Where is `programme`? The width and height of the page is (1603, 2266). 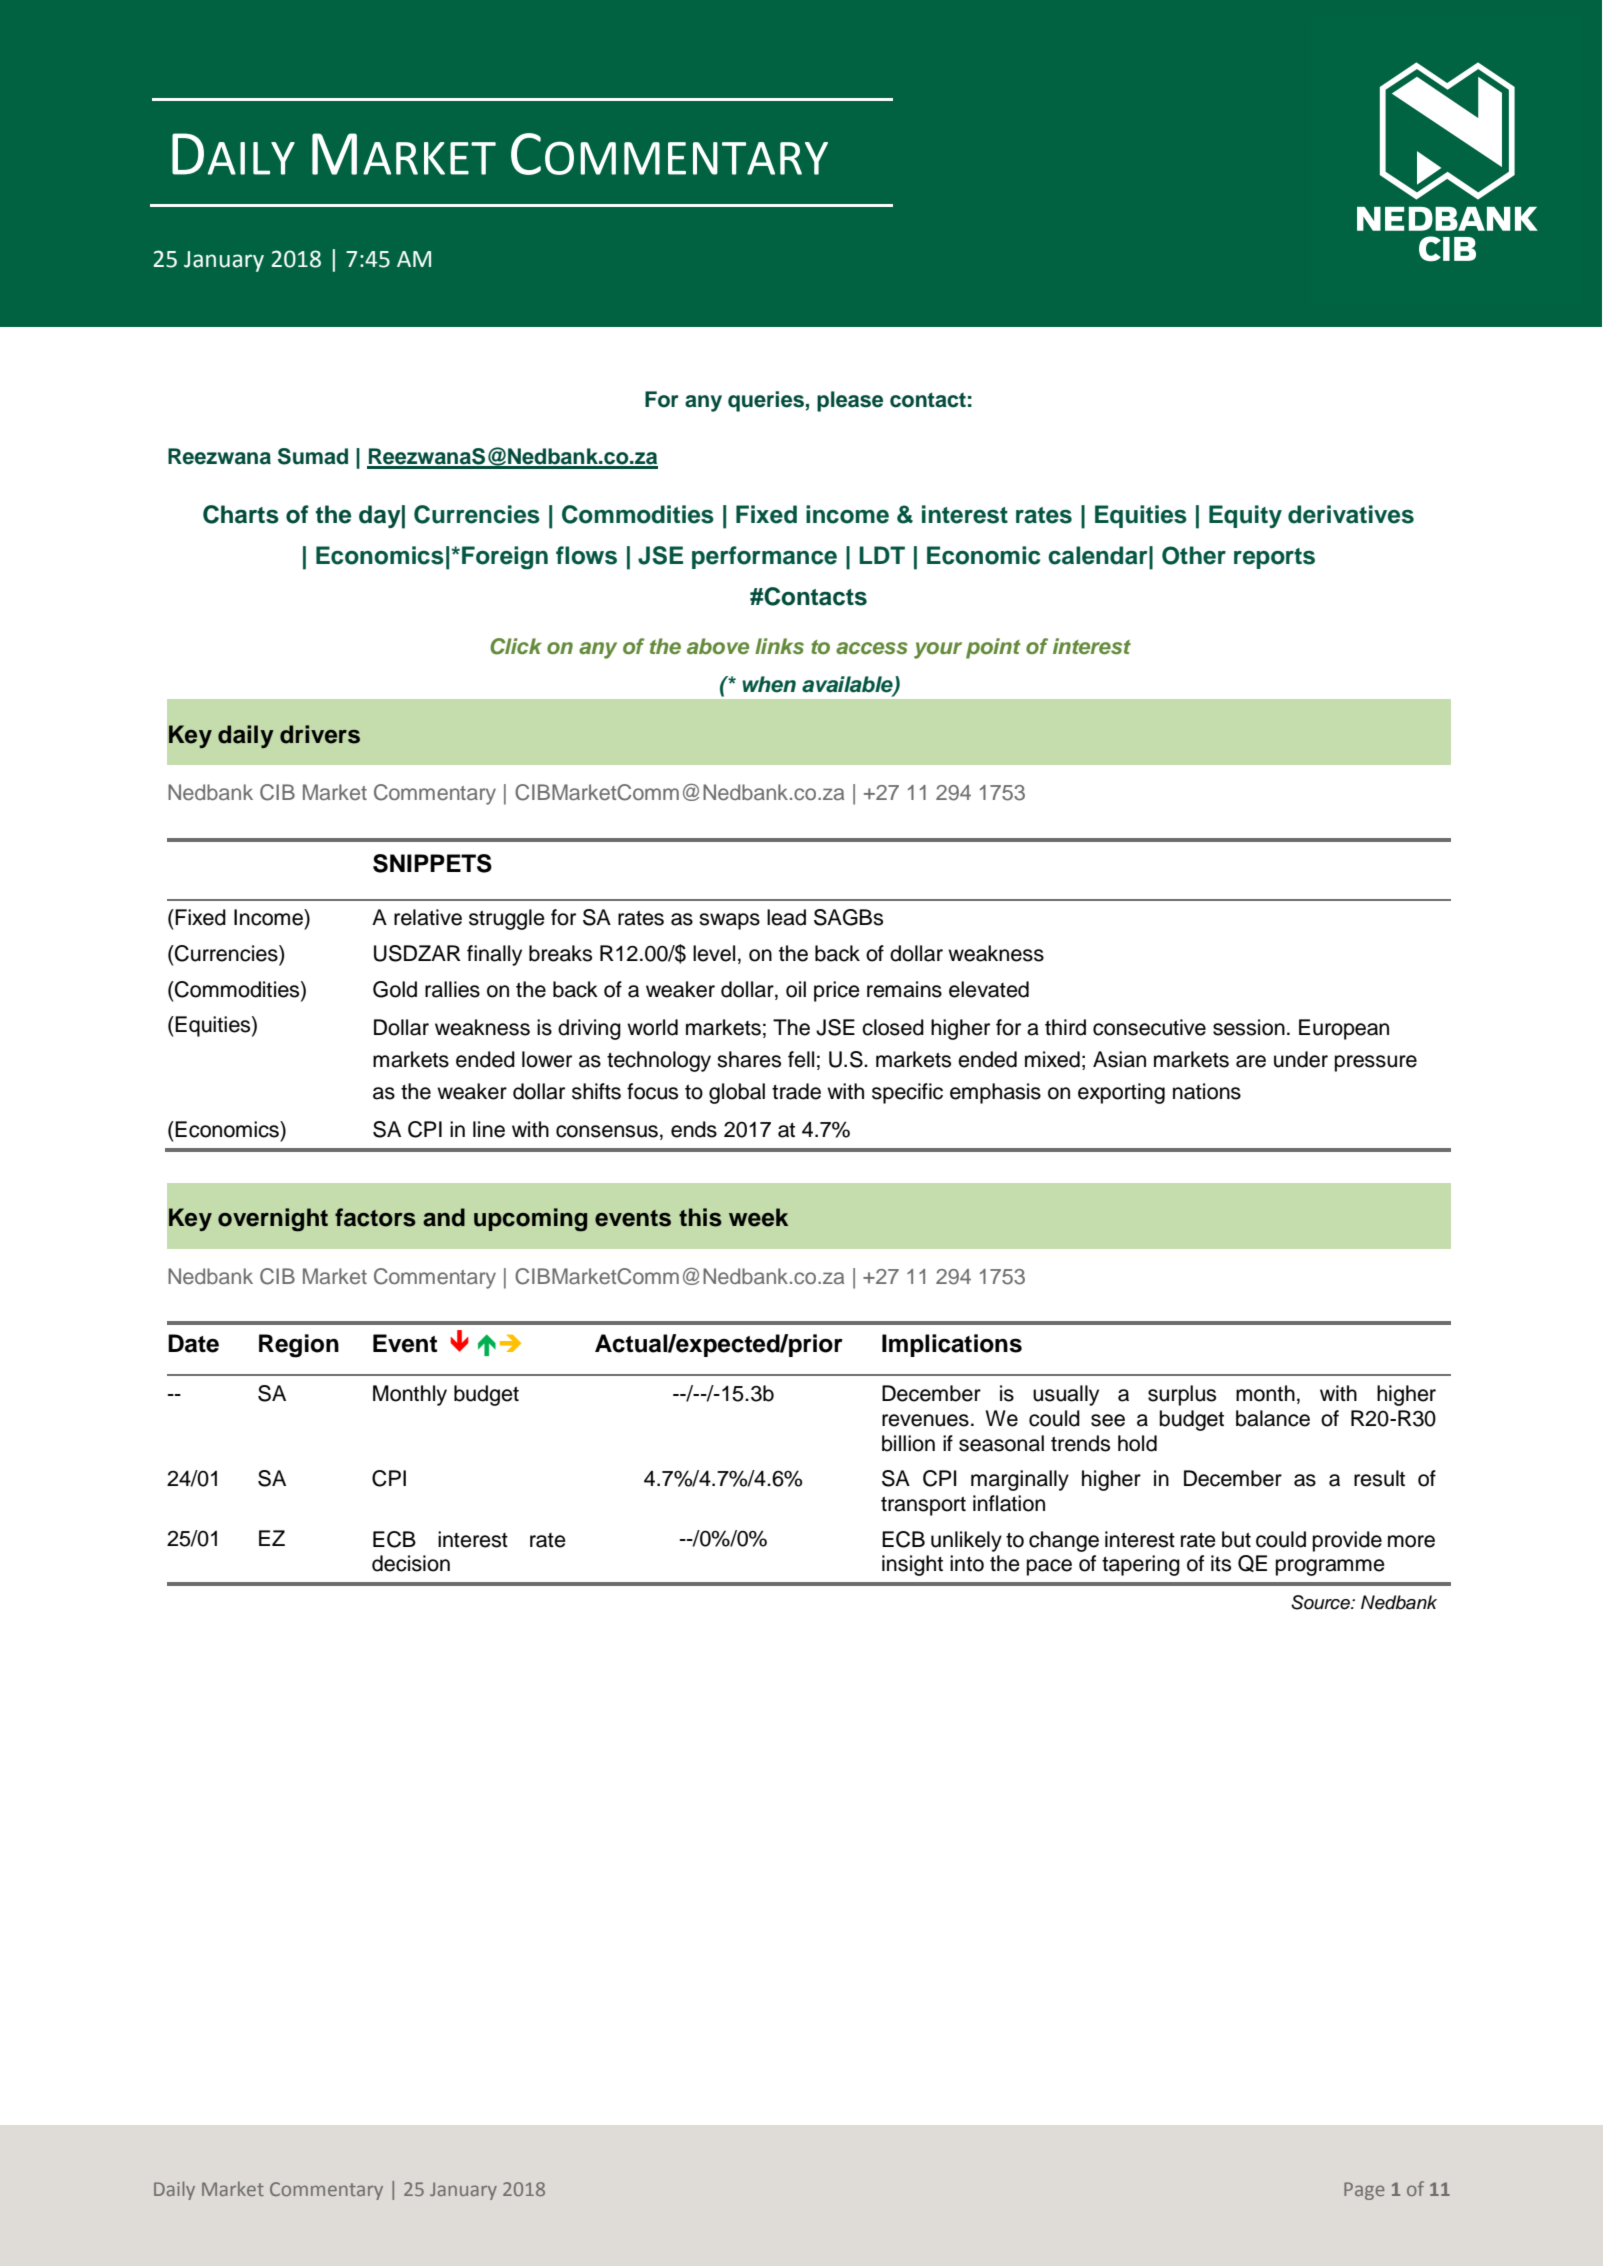
programme is located at coordinates (1330, 1567).
